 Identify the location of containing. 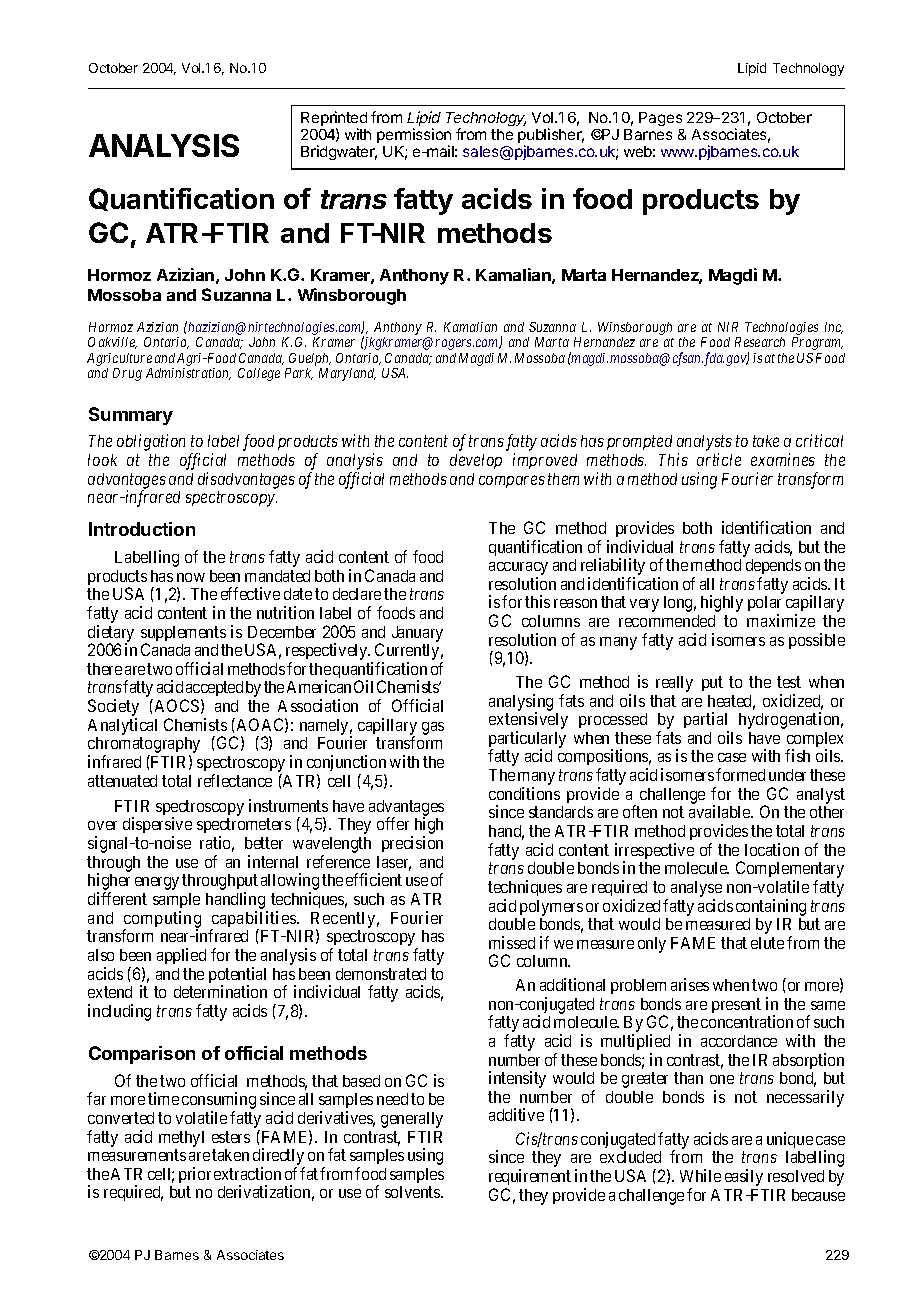
(771, 907).
